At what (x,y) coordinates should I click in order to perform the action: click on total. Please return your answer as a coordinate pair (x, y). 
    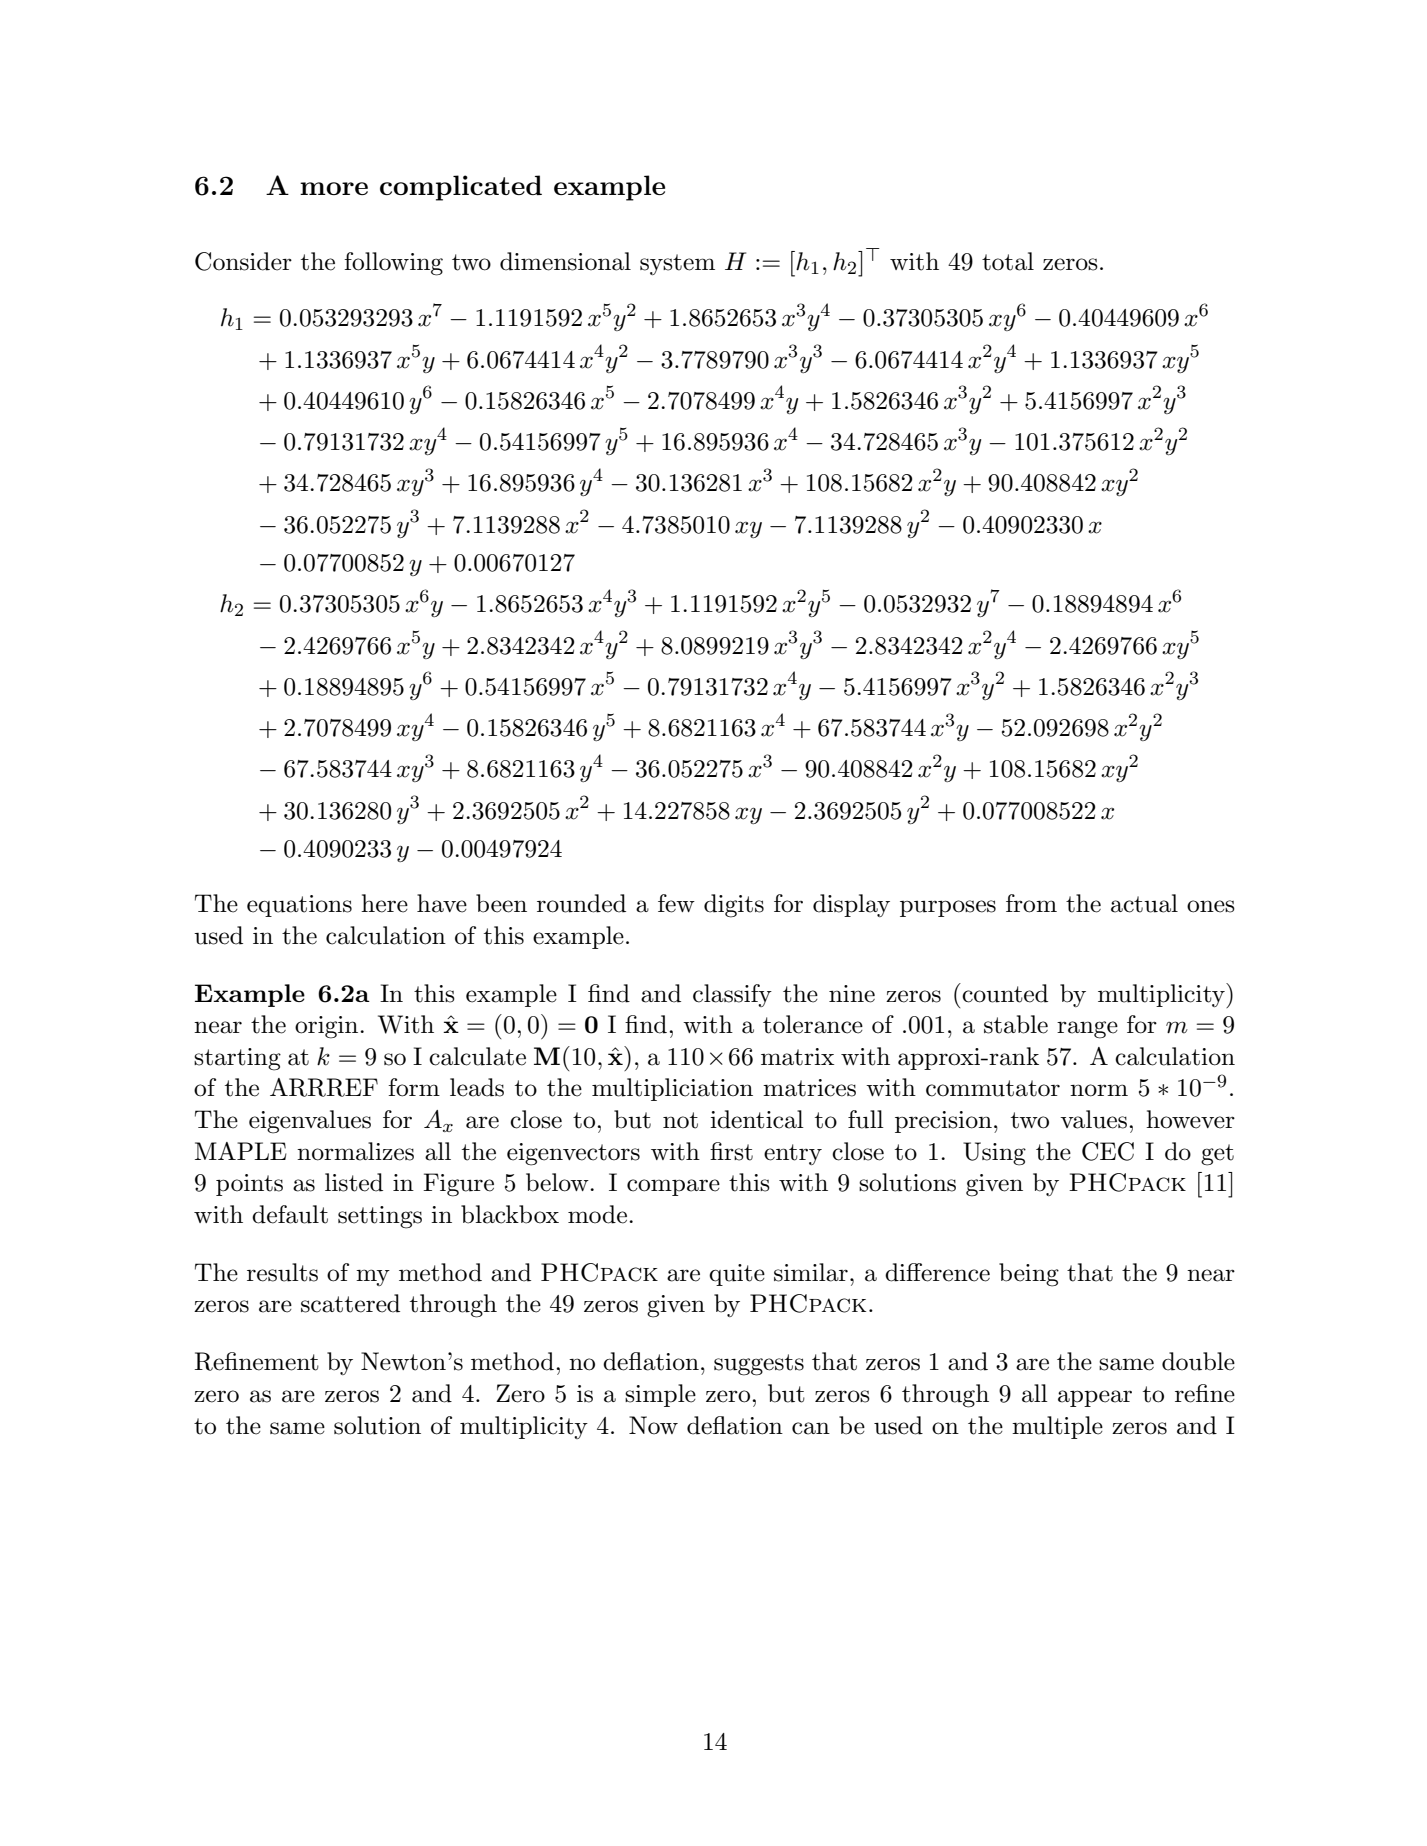
    Looking at the image, I should click on (1008, 261).
